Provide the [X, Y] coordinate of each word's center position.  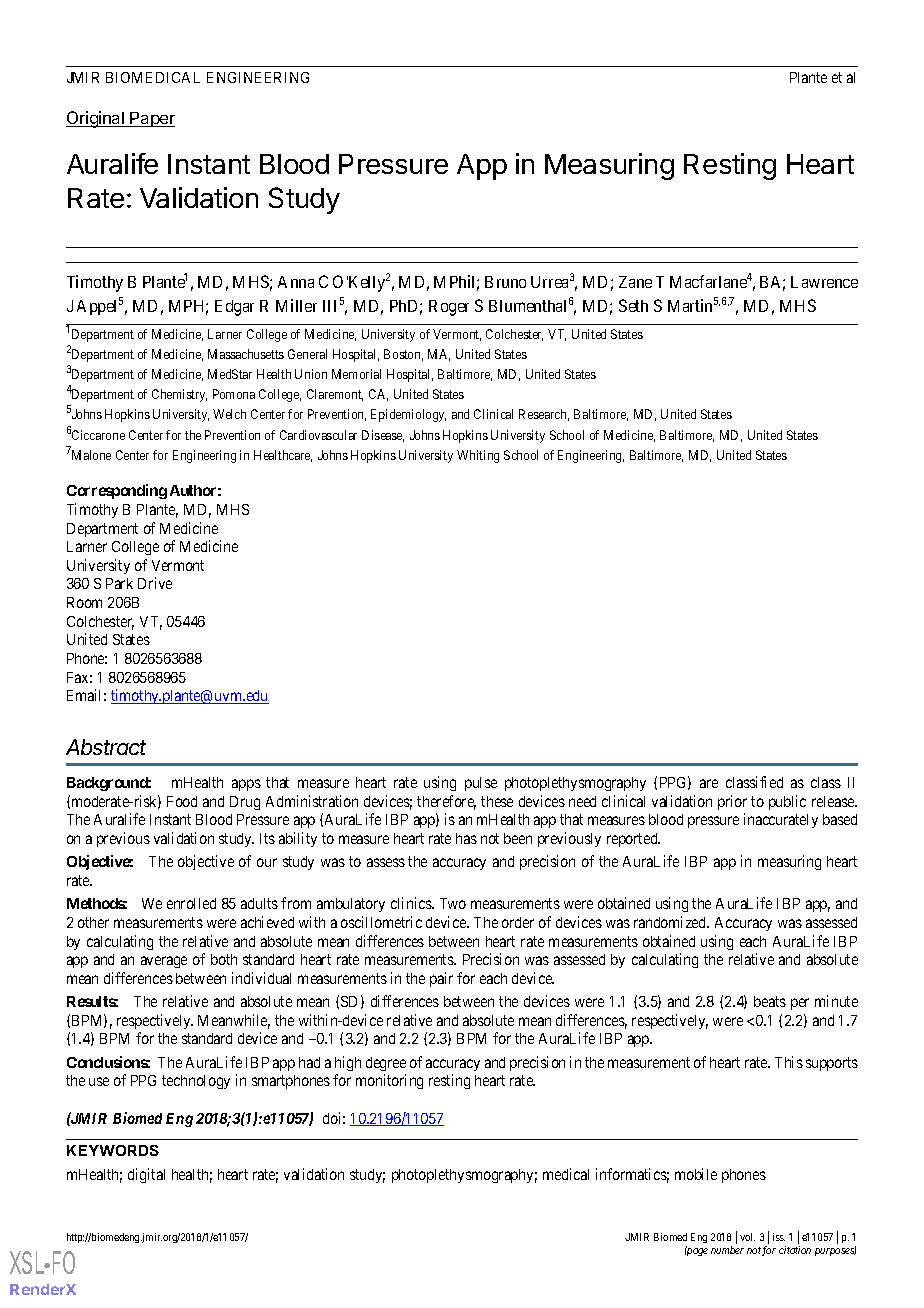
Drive [155, 583]
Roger [449, 308]
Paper [152, 119]
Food [182, 801]
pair [441, 979]
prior [732, 802]
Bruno [505, 282]
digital [146, 1175]
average [164, 962]
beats [770, 1001]
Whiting [478, 456]
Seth [633, 305]
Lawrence [824, 282]
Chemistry [179, 395]
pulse [481, 784]
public [787, 802]
